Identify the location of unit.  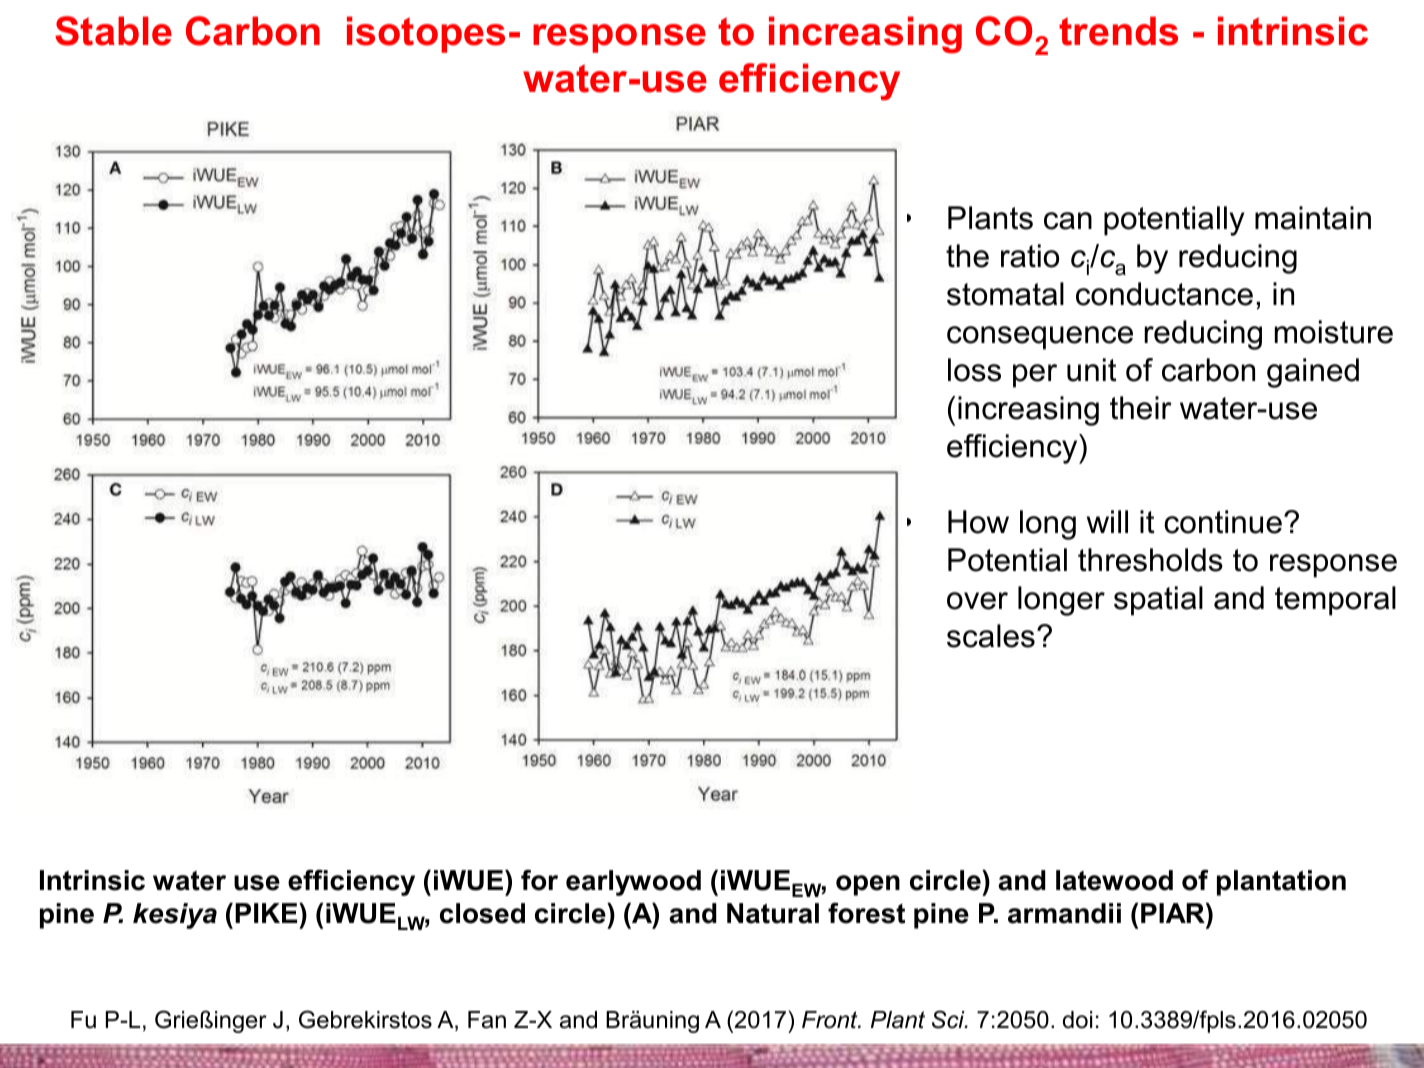
(1092, 370).
